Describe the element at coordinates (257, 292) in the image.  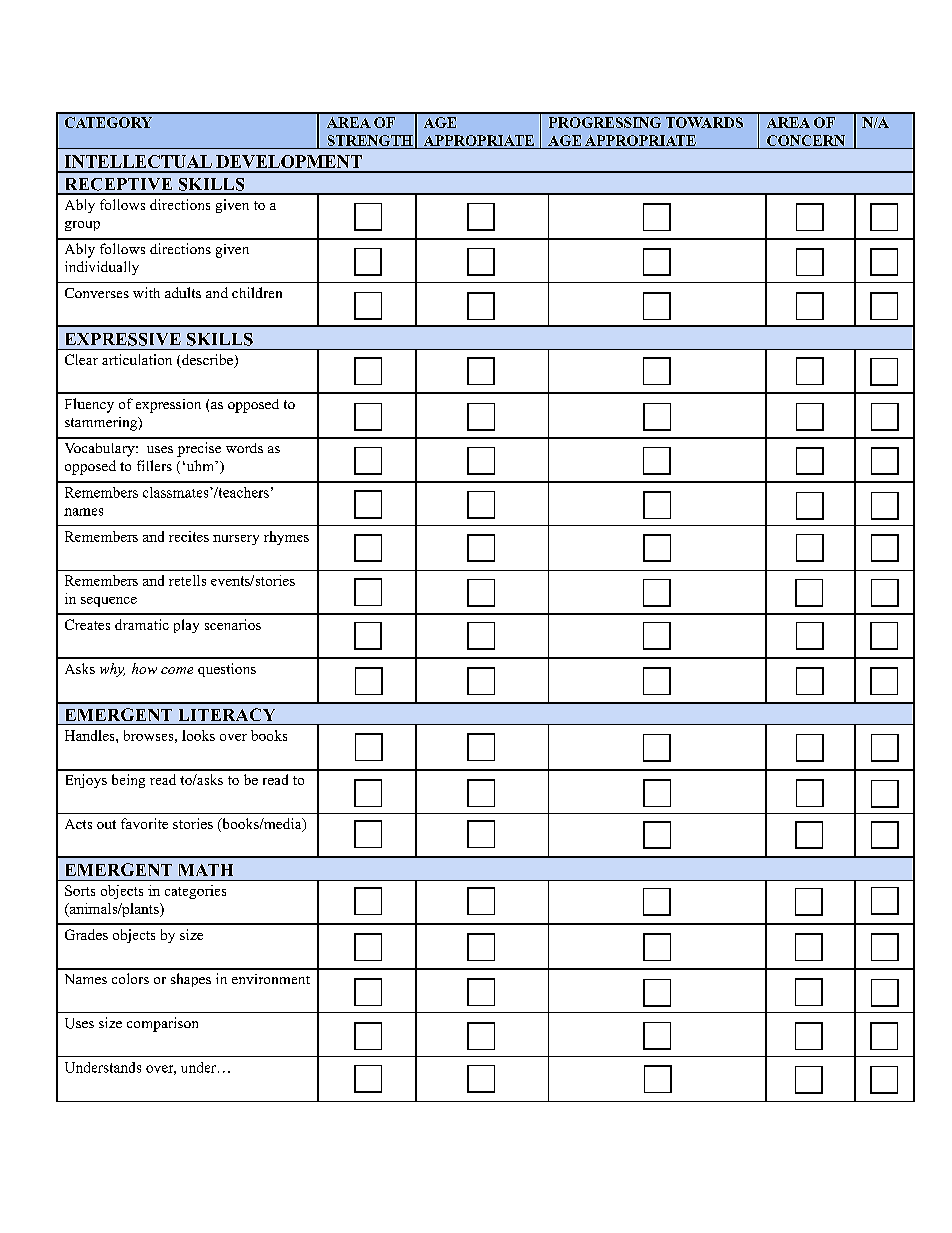
I see `children` at that location.
